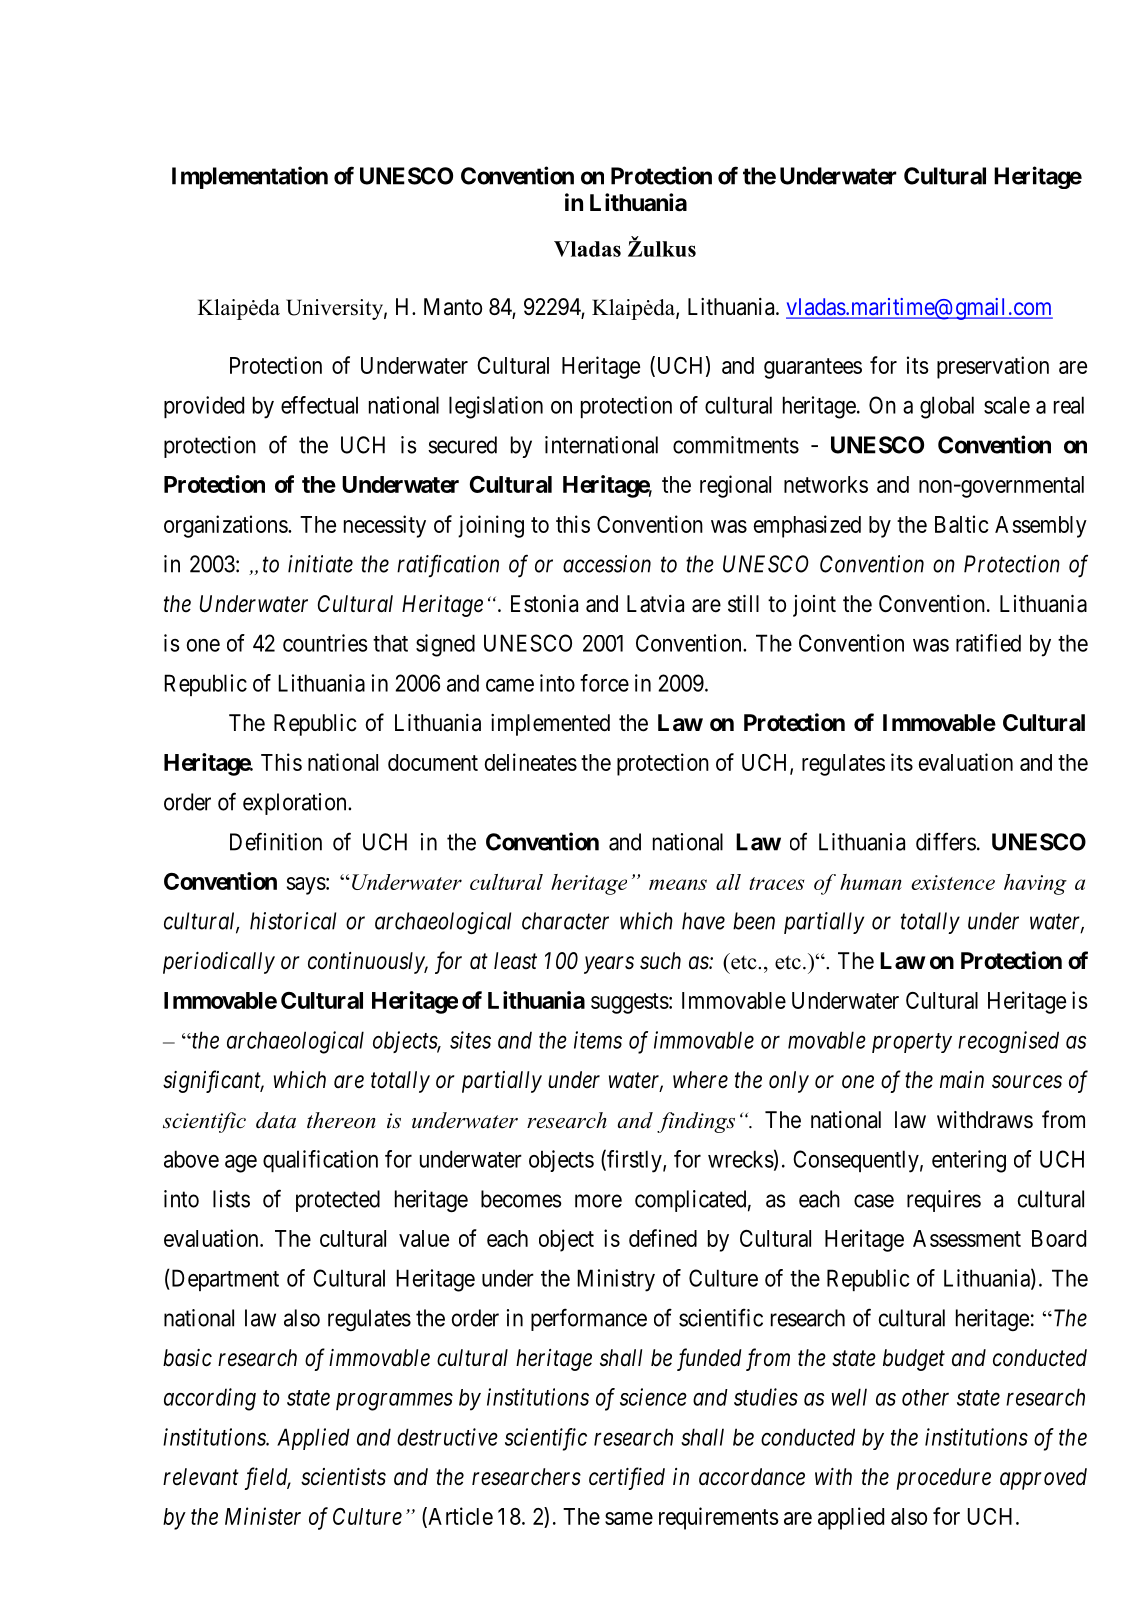 This image has width=1141, height=1614. What do you see at coordinates (655, 604) in the image?
I see `Latvia` at bounding box center [655, 604].
